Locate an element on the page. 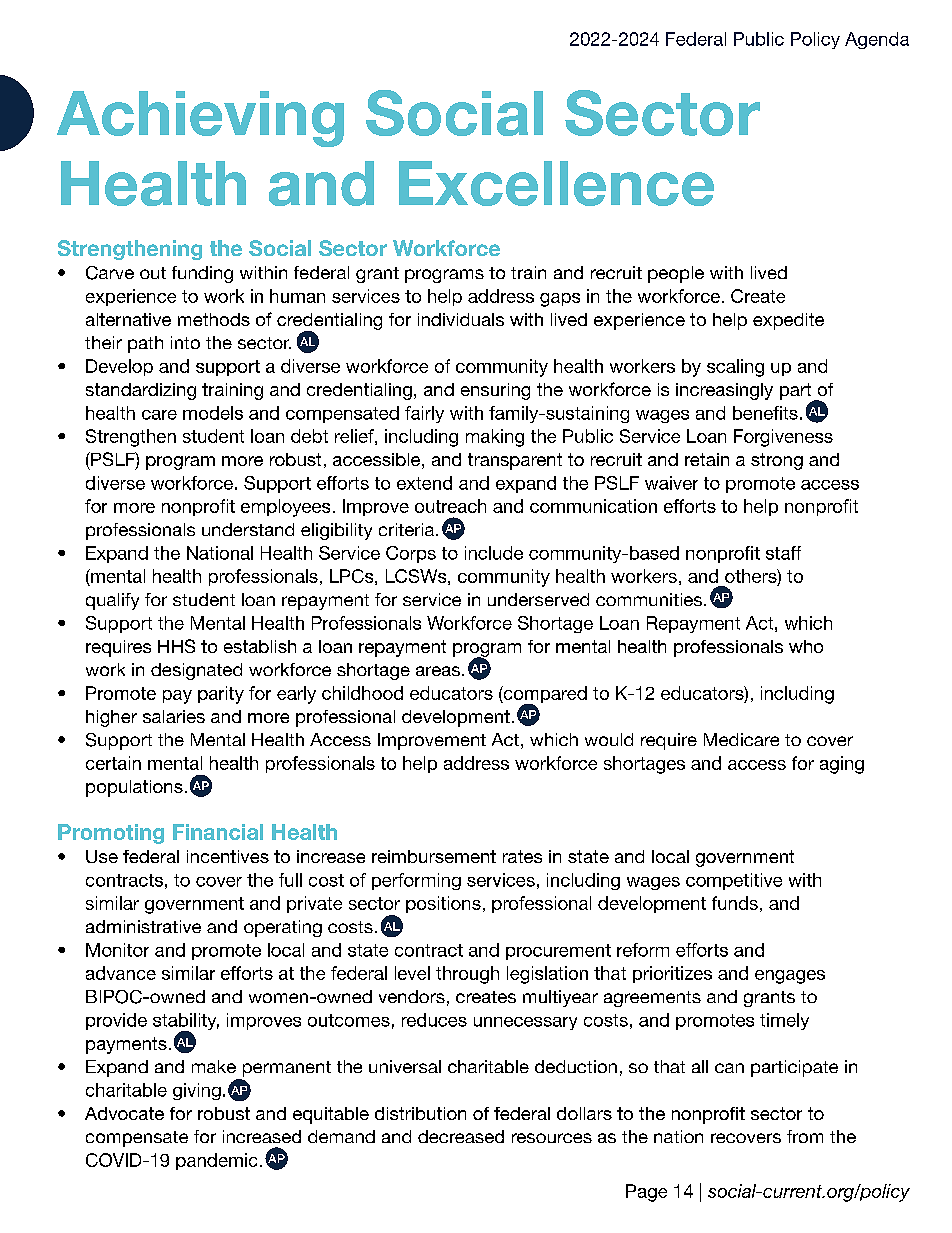 This image has width=952, height=1233. making is located at coordinates (495, 438).
